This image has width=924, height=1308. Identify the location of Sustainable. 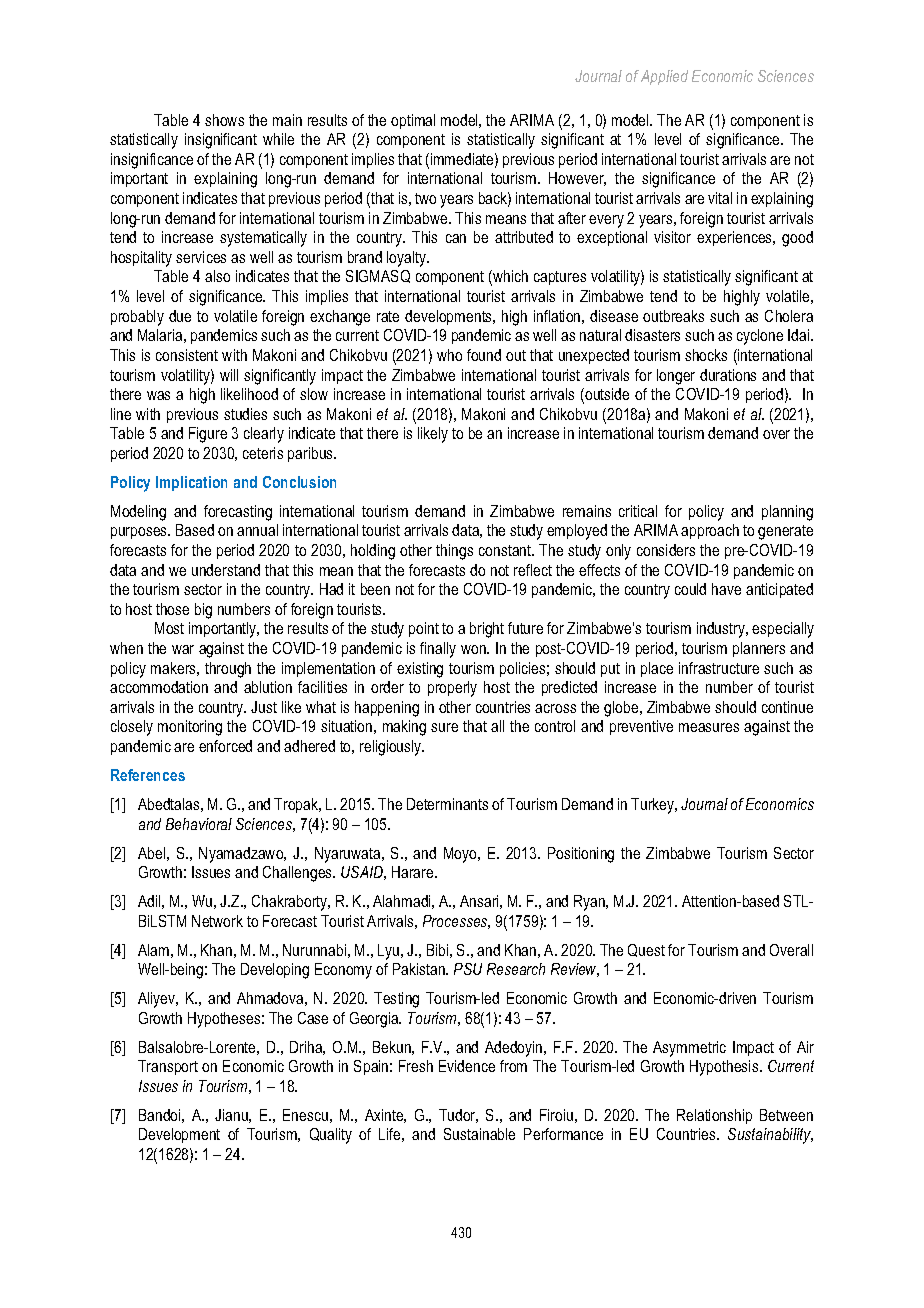
(479, 1134).
